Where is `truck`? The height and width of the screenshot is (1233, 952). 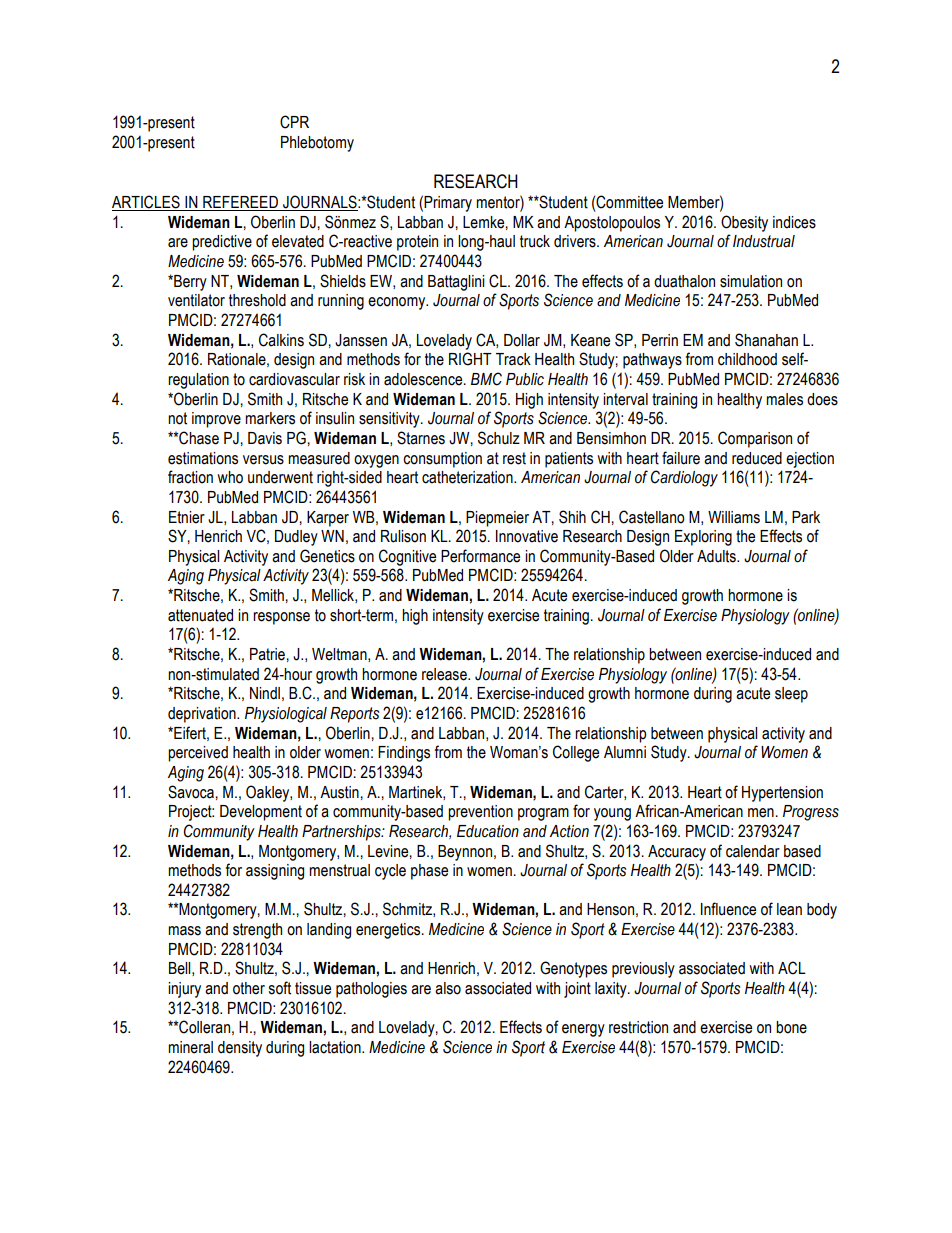
truck is located at coordinates (535, 241).
